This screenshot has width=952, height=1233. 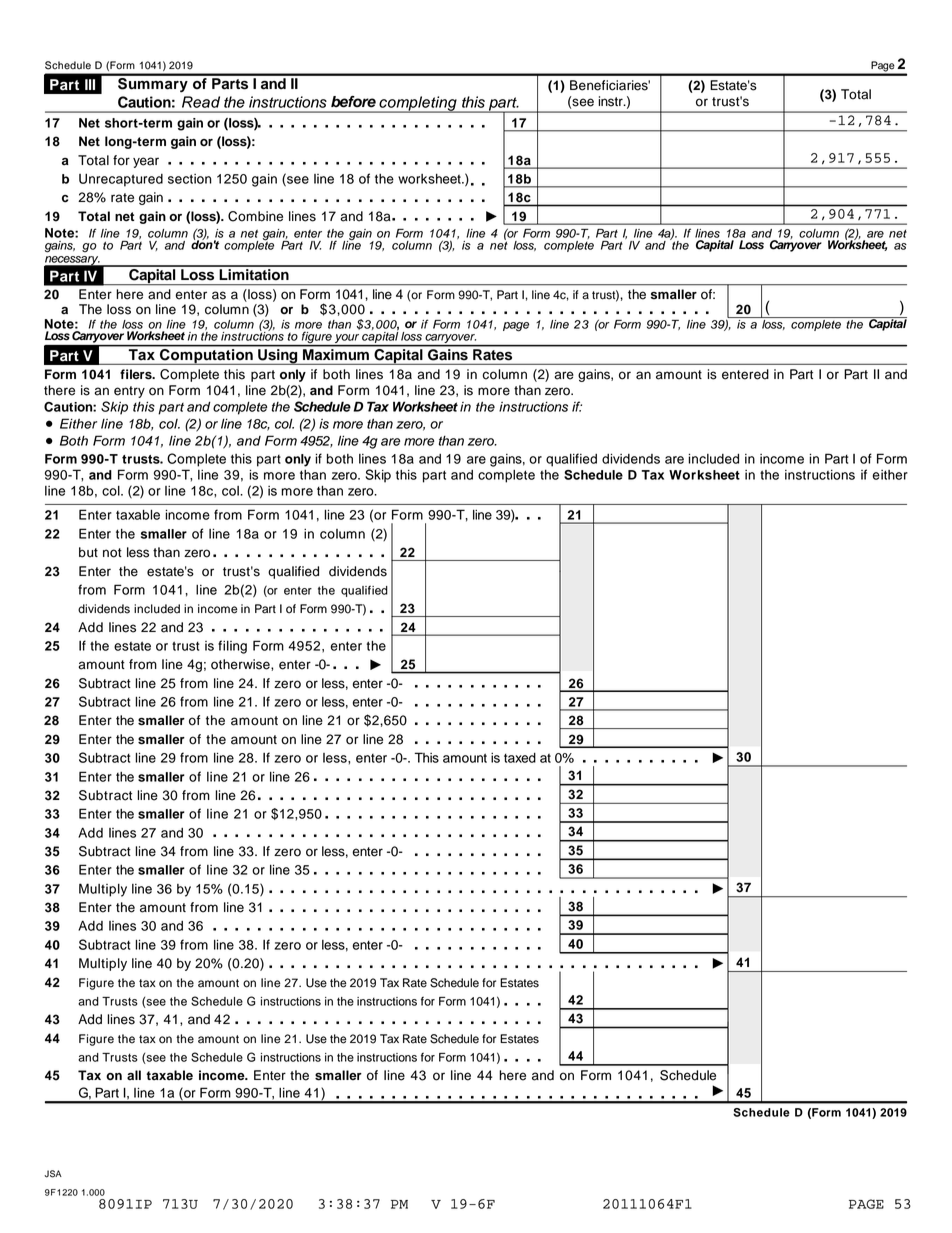 What do you see at coordinates (137, 374) in the screenshot?
I see `filers` at bounding box center [137, 374].
